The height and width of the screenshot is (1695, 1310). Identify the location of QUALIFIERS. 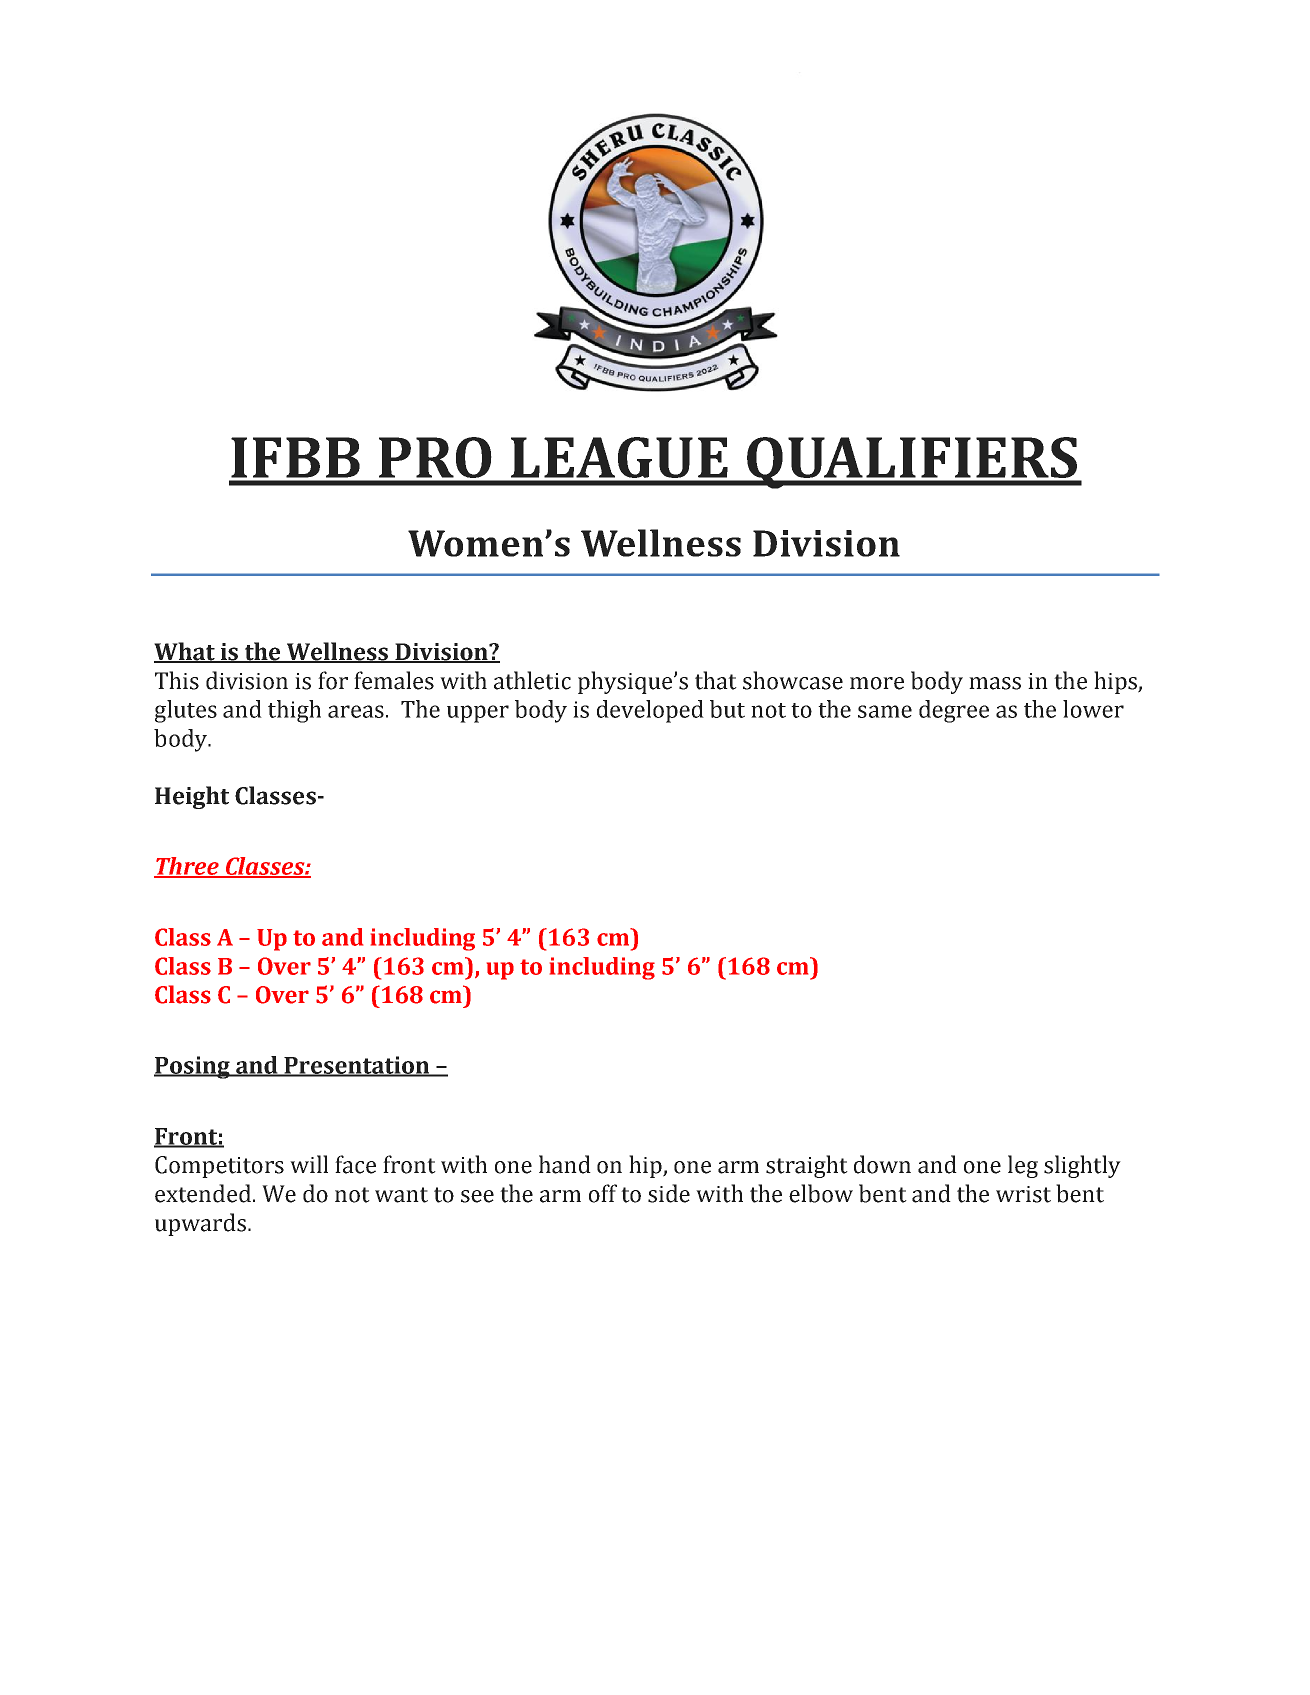
(912, 463).
